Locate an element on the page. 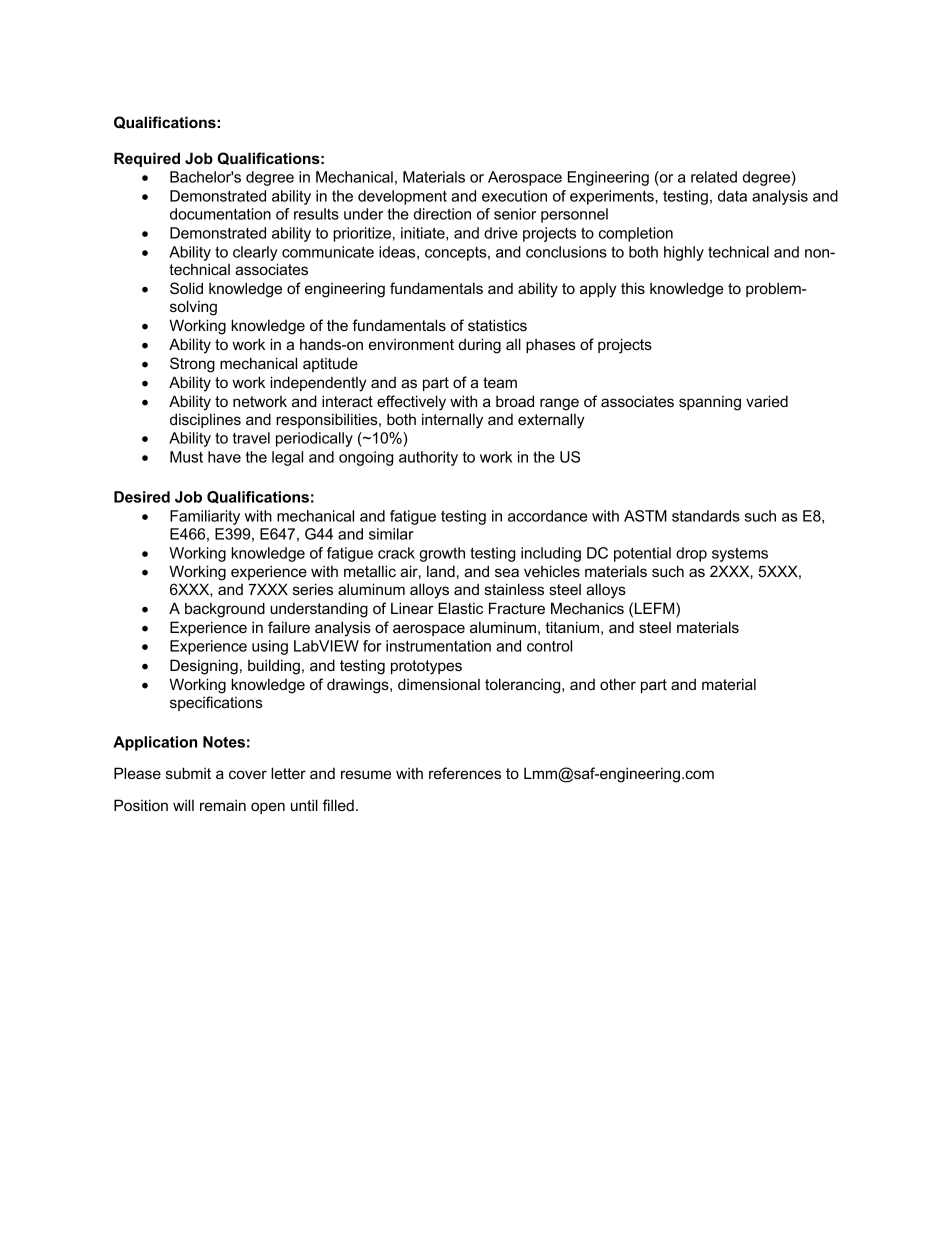 This page has width=952, height=1233. instrumentation is located at coordinates (438, 646).
